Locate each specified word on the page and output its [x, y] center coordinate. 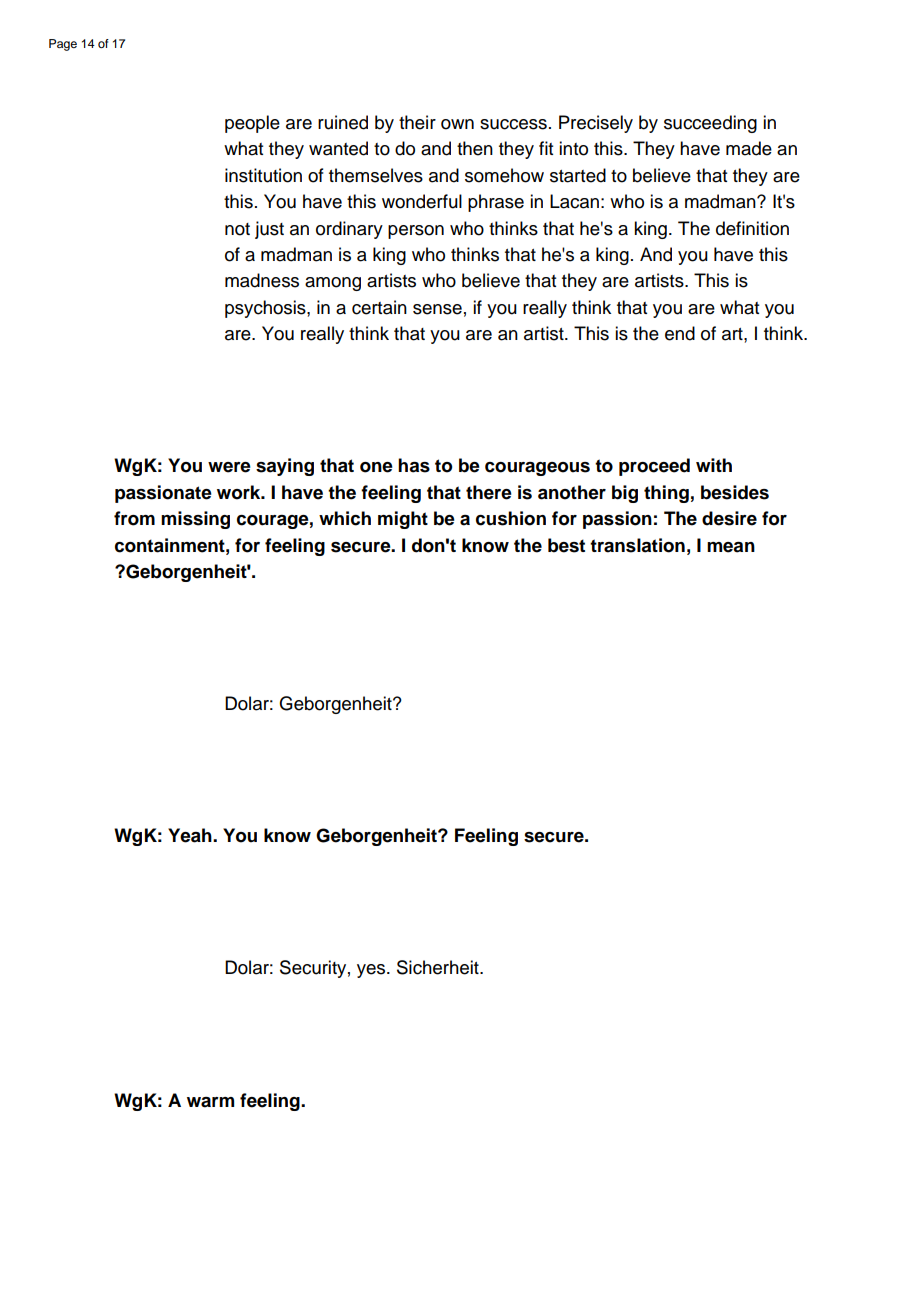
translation [637, 545]
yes [372, 971]
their [417, 122]
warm [210, 1102]
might [403, 520]
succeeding [710, 124]
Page [63, 45]
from [134, 518]
